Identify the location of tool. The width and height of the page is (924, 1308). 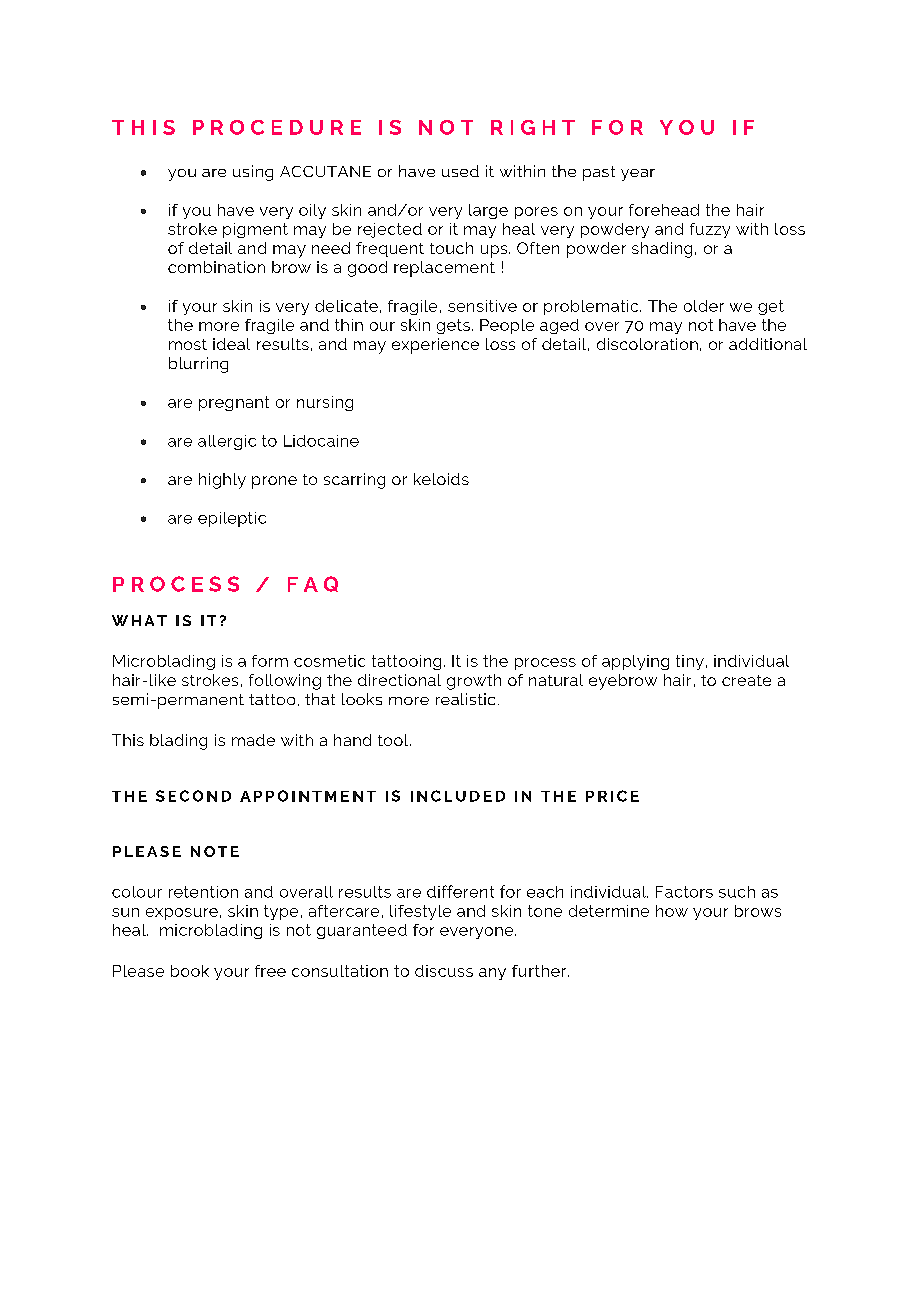
(393, 740).
